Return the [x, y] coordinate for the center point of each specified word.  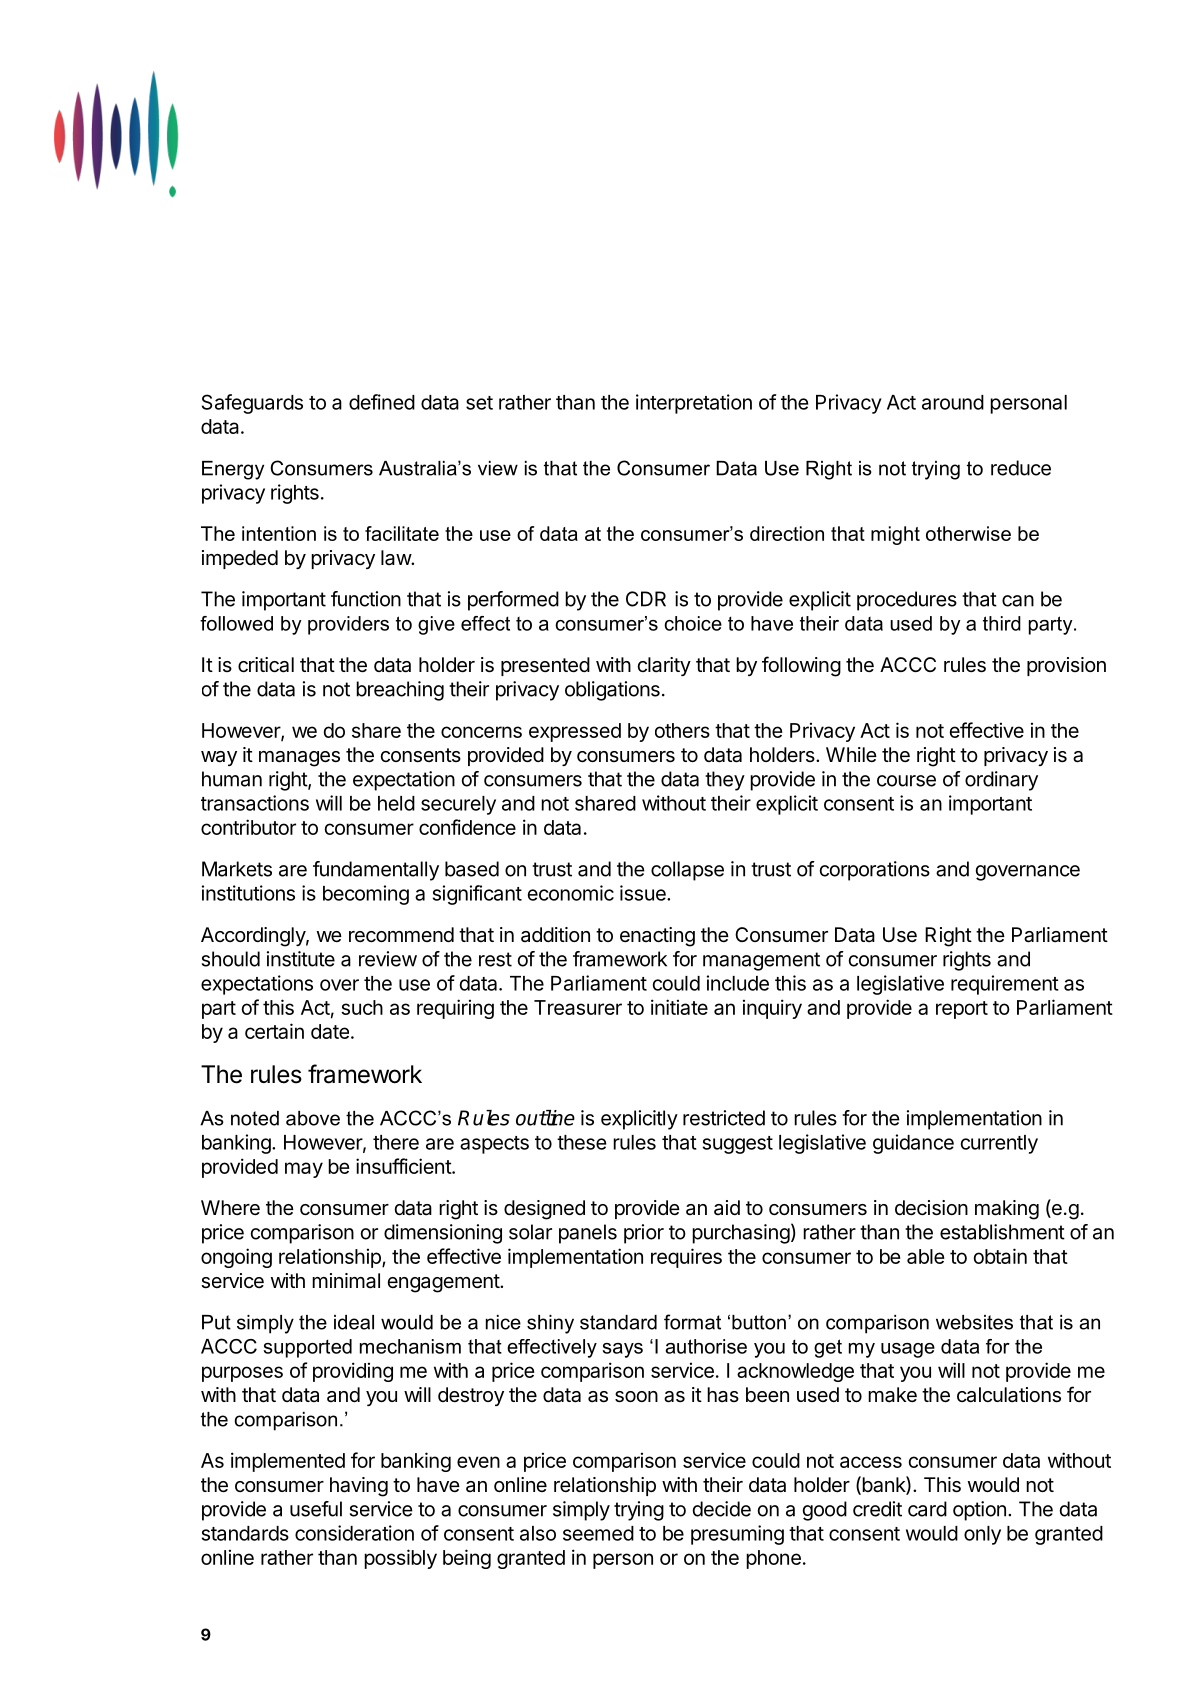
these [581, 1142]
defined [382, 402]
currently [999, 1144]
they [725, 781]
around [953, 402]
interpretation [694, 404]
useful [316, 1509]
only [982, 1535]
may [304, 1170]
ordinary [1001, 781]
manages [299, 759]
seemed [598, 1533]
